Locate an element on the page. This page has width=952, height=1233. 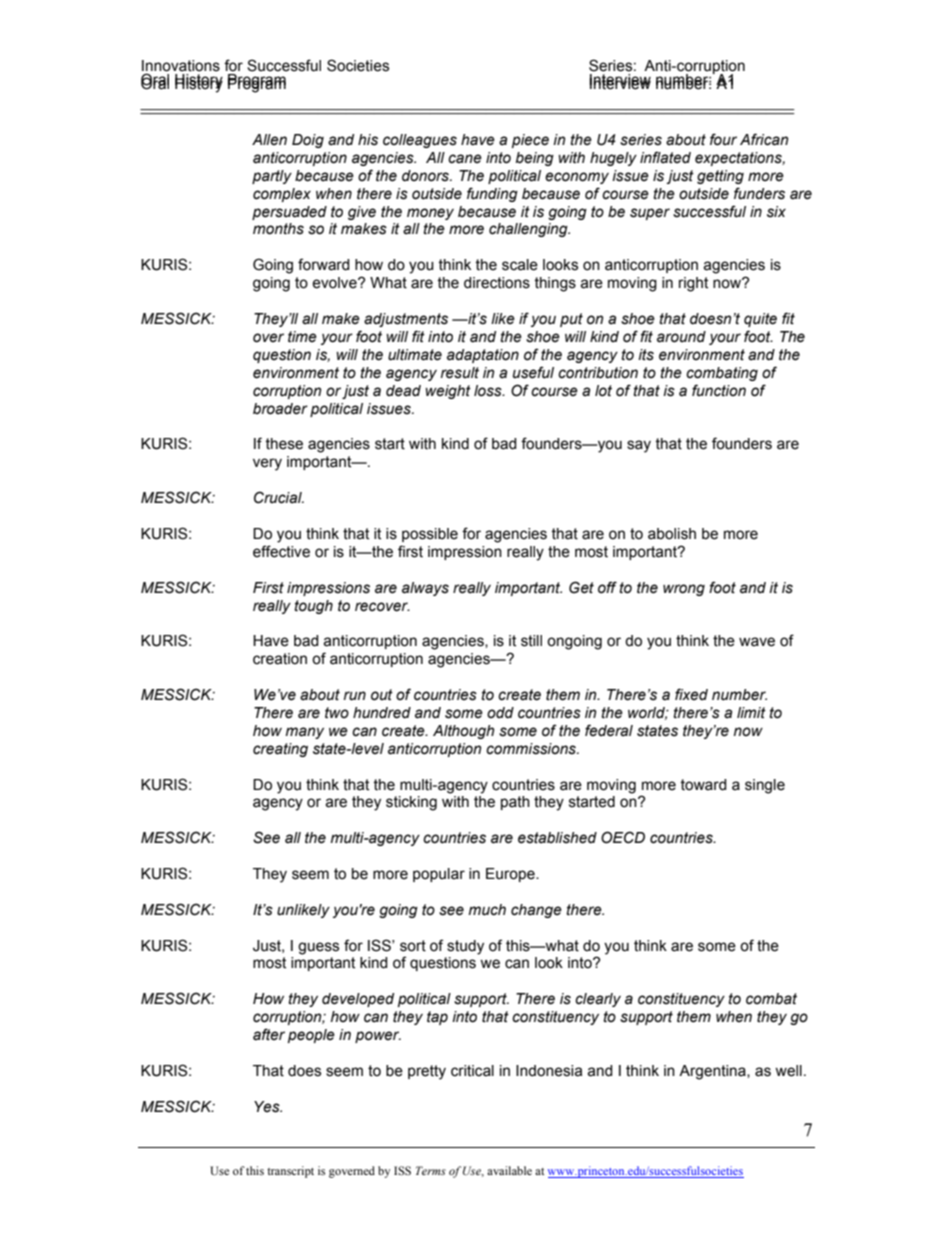
time is located at coordinates (302, 337).
